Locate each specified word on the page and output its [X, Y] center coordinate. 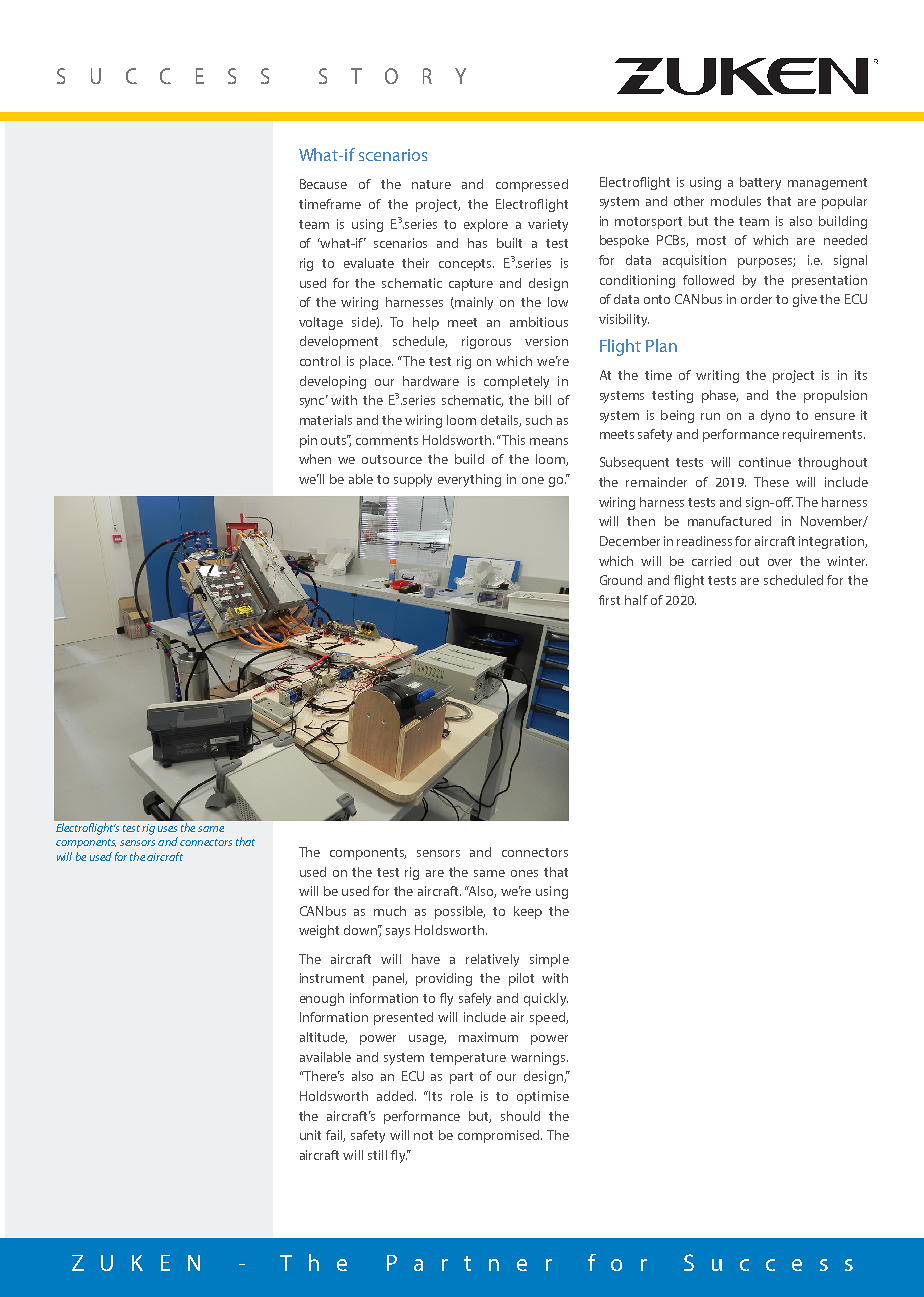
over [780, 562]
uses [167, 829]
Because [323, 184]
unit [310, 1135]
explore [486, 225]
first [609, 600]
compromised [500, 1136]
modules [736, 201]
